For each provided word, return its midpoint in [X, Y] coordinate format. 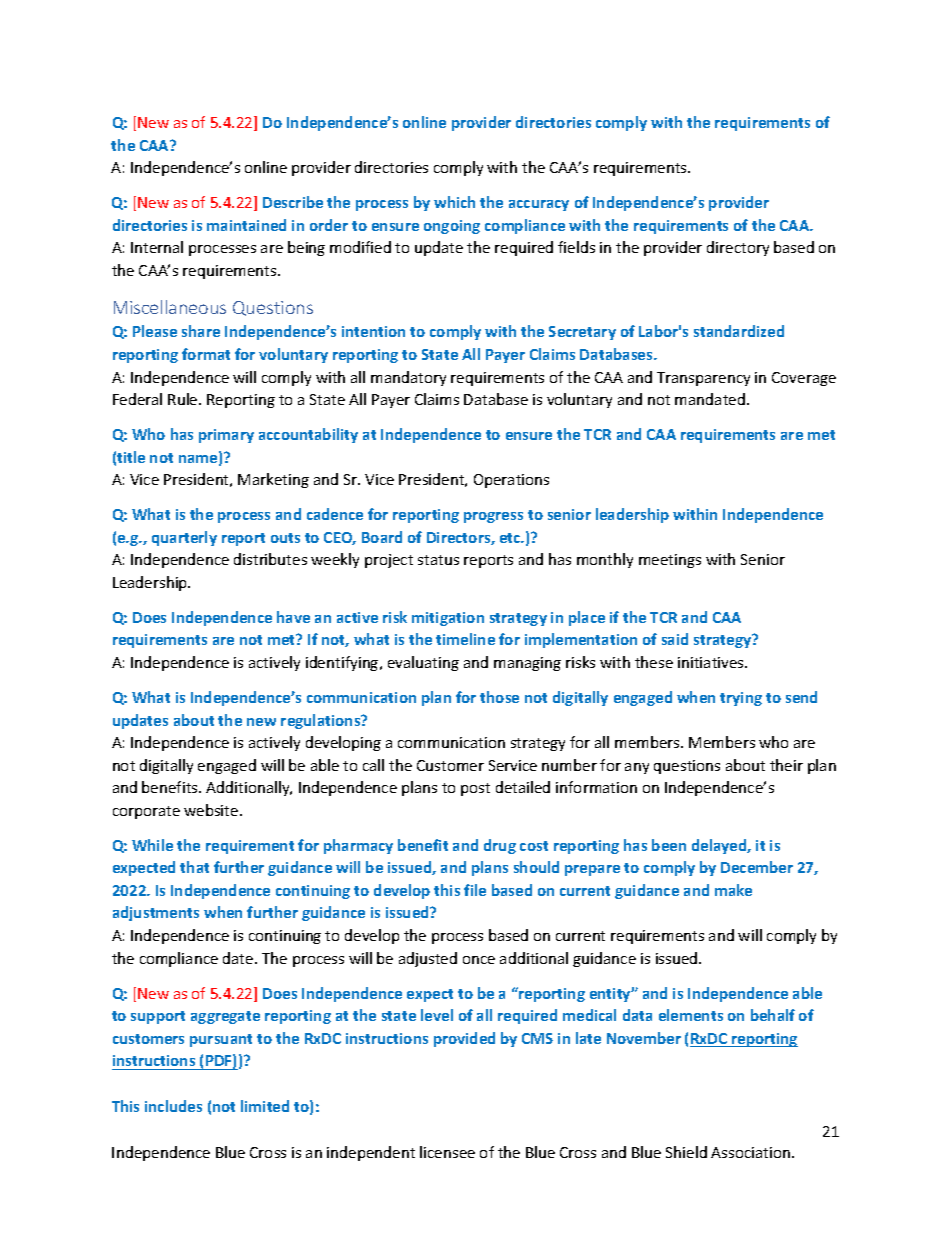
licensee [447, 1152]
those [499, 697]
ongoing [452, 227]
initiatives [712, 662]
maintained [246, 225]
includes [173, 1106]
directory [738, 248]
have [293, 617]
